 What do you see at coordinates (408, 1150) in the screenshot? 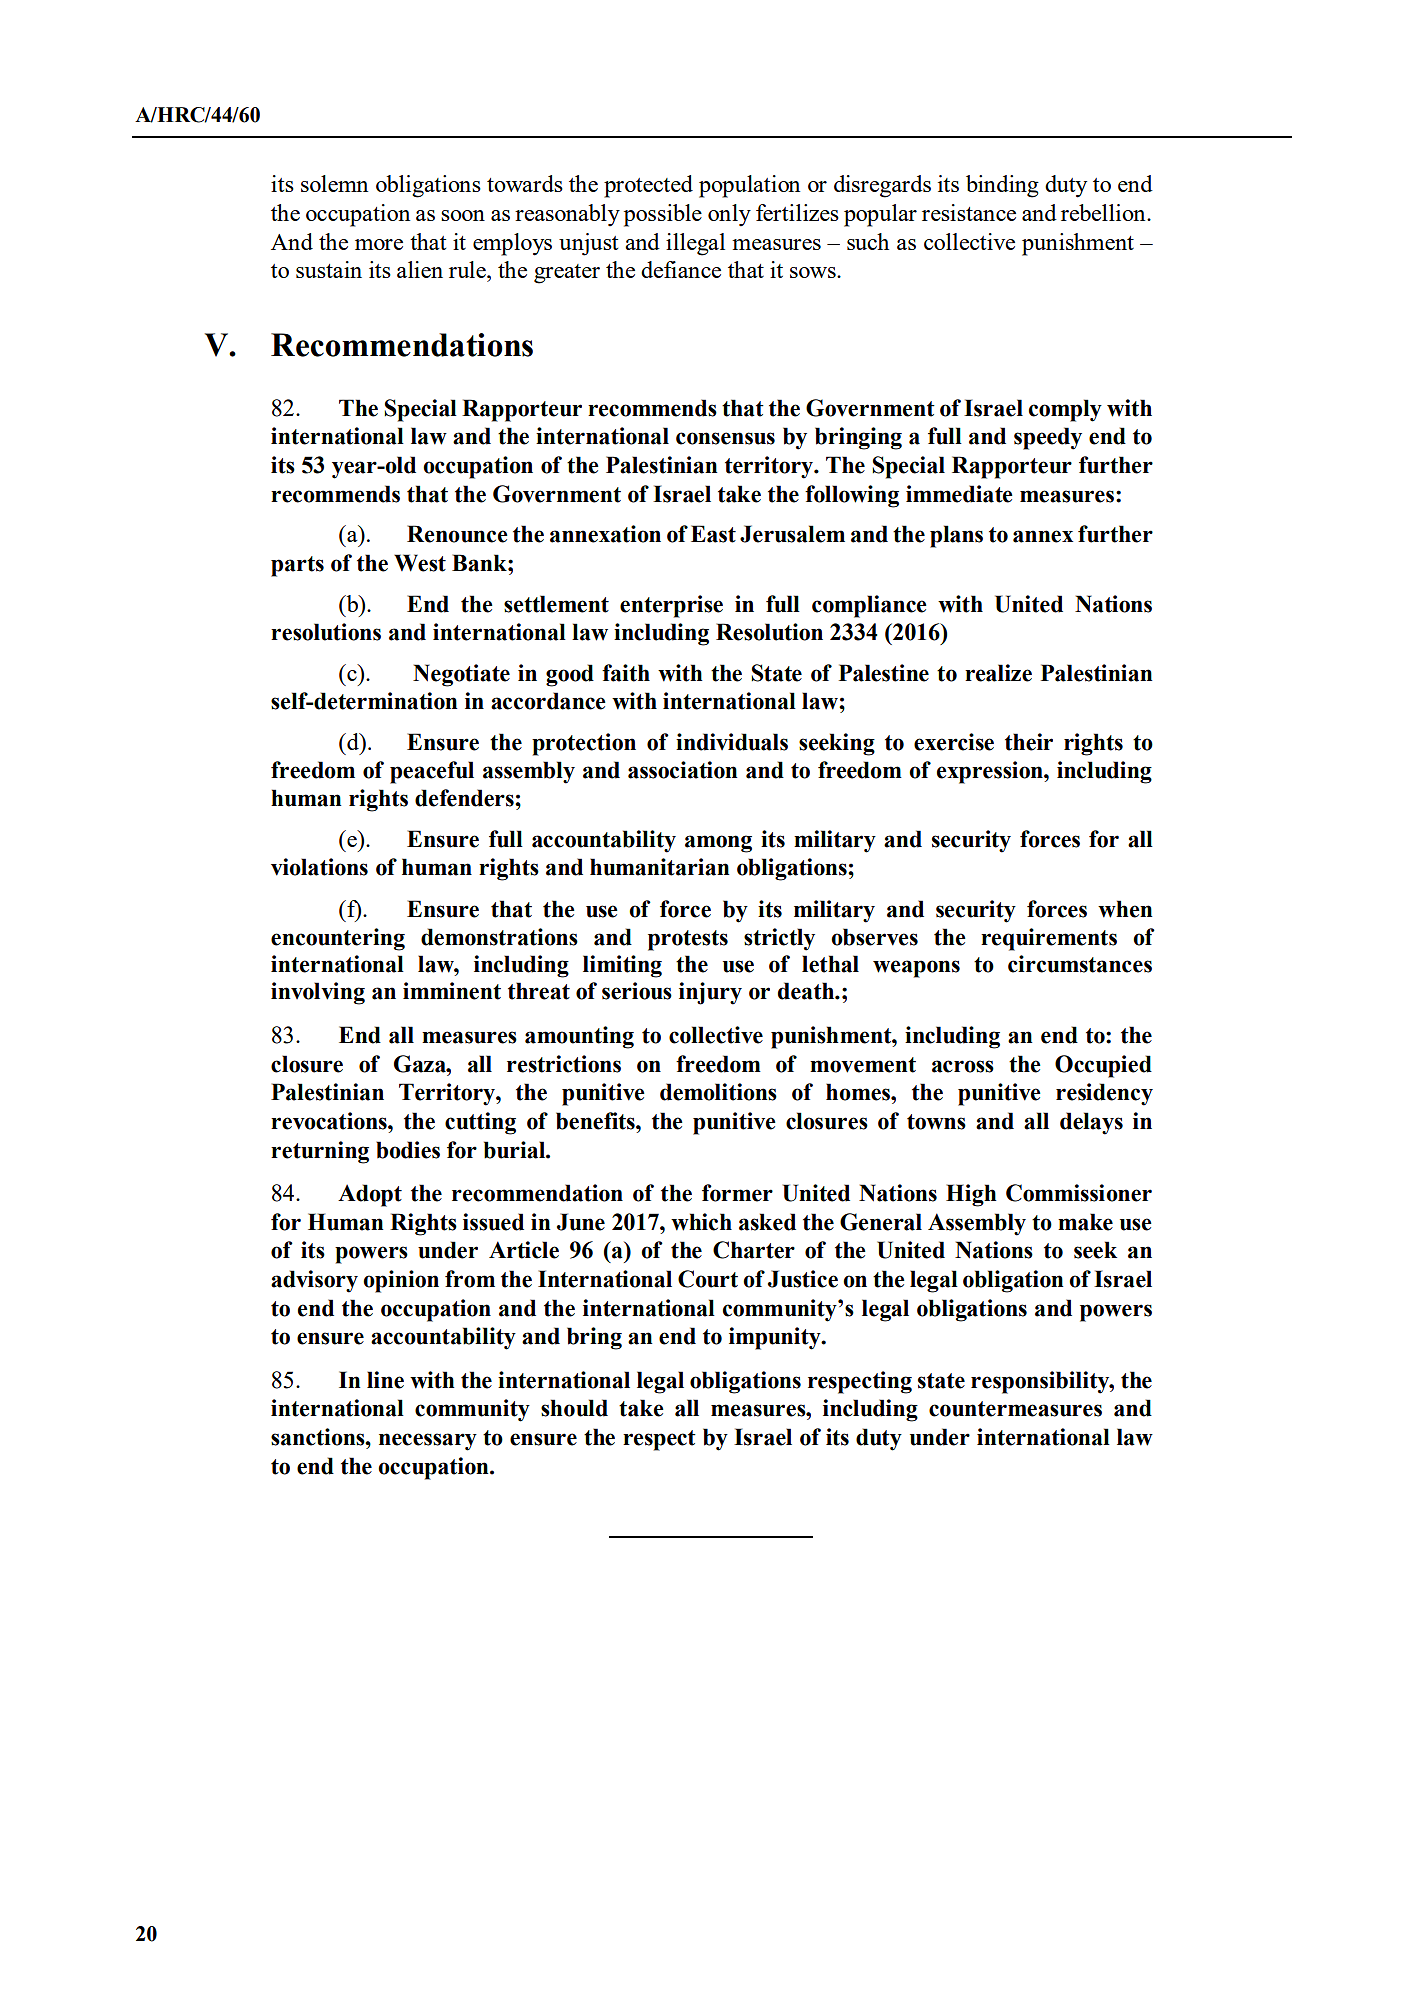
I see `bodies` at bounding box center [408, 1150].
